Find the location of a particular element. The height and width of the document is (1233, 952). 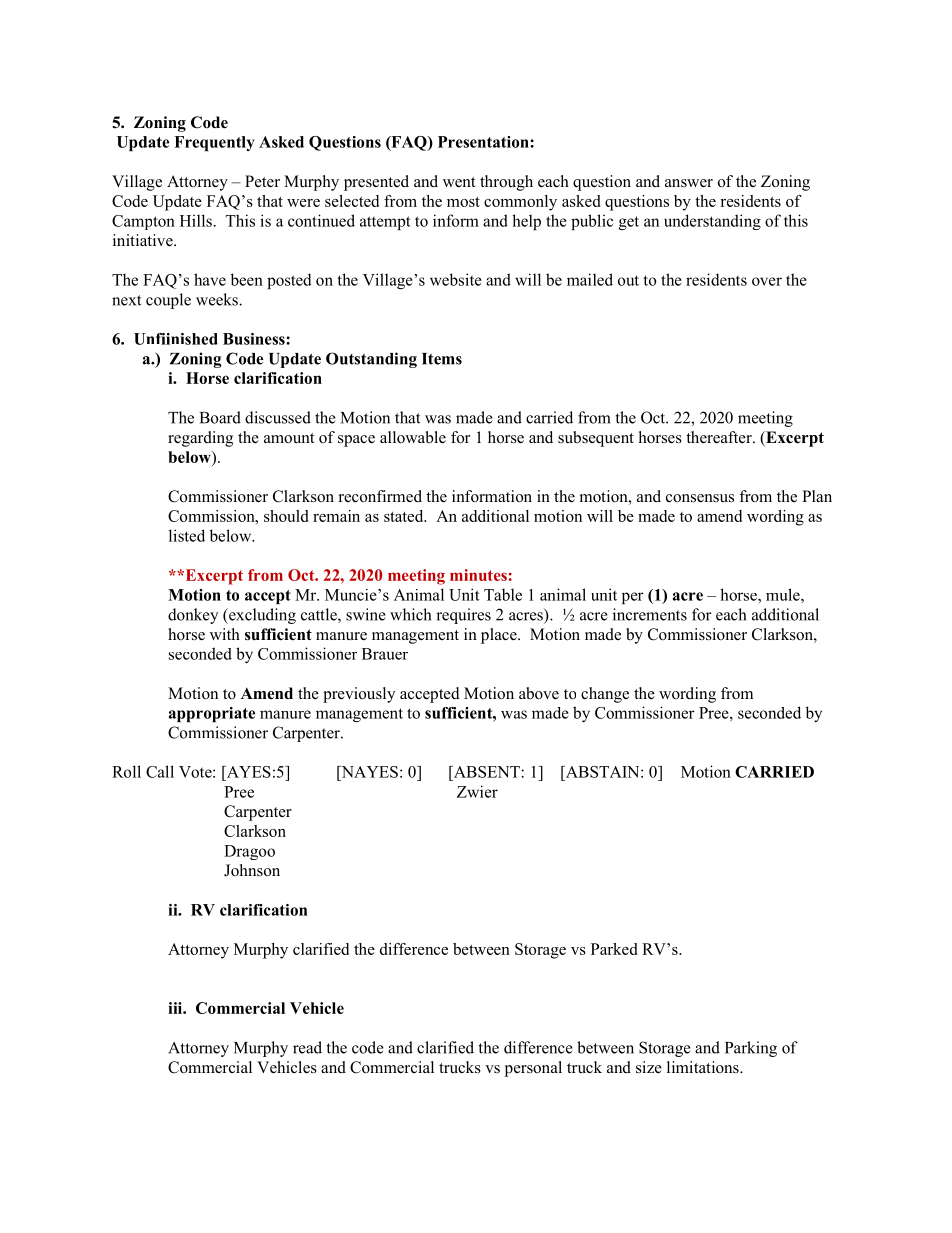

Parked is located at coordinates (614, 949).
